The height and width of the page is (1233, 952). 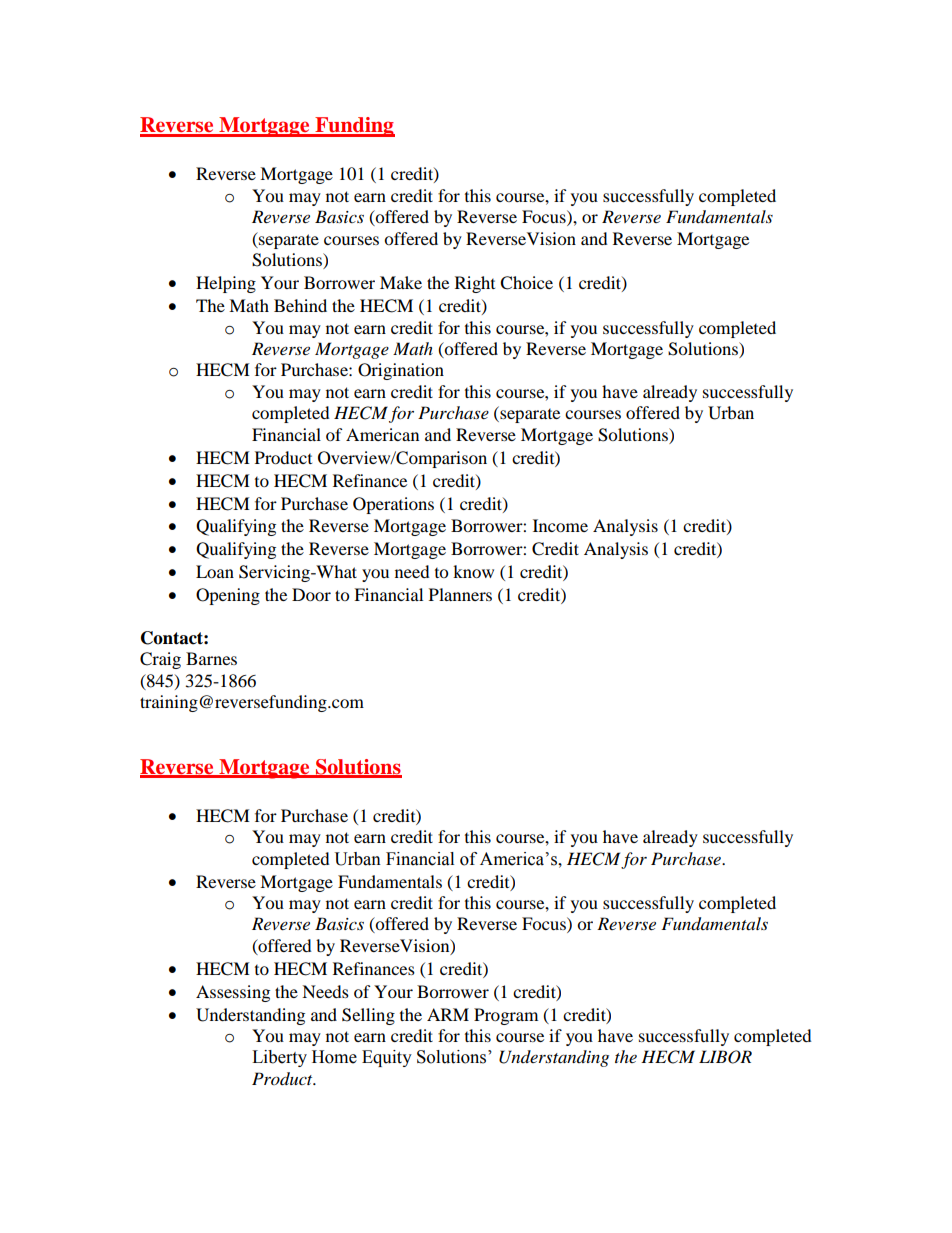 I want to click on Income, so click(x=560, y=525).
